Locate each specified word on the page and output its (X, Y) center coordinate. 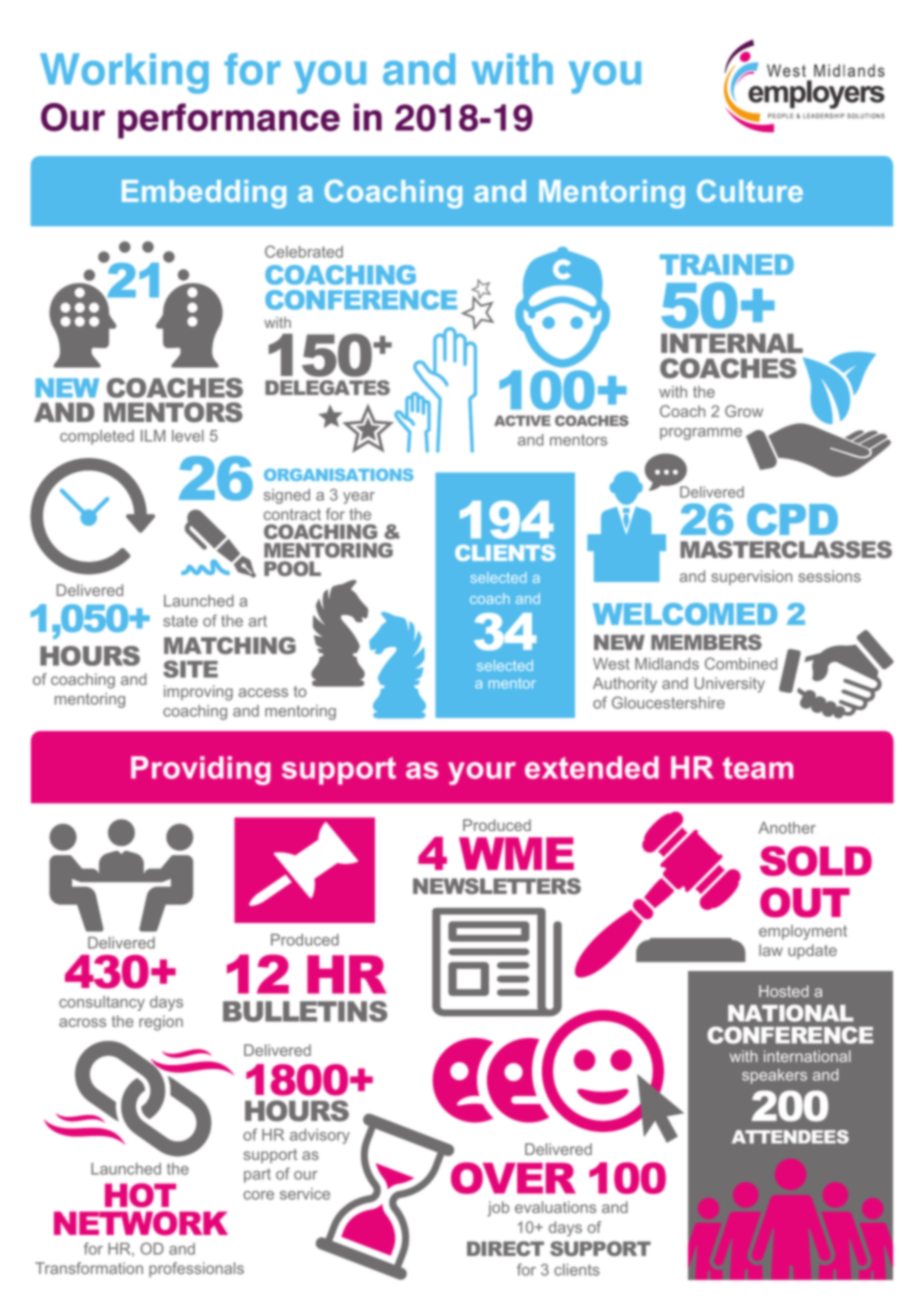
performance (229, 121)
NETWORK (141, 1223)
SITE (190, 669)
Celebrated (304, 251)
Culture (750, 190)
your (482, 773)
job (498, 1209)
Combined (741, 663)
